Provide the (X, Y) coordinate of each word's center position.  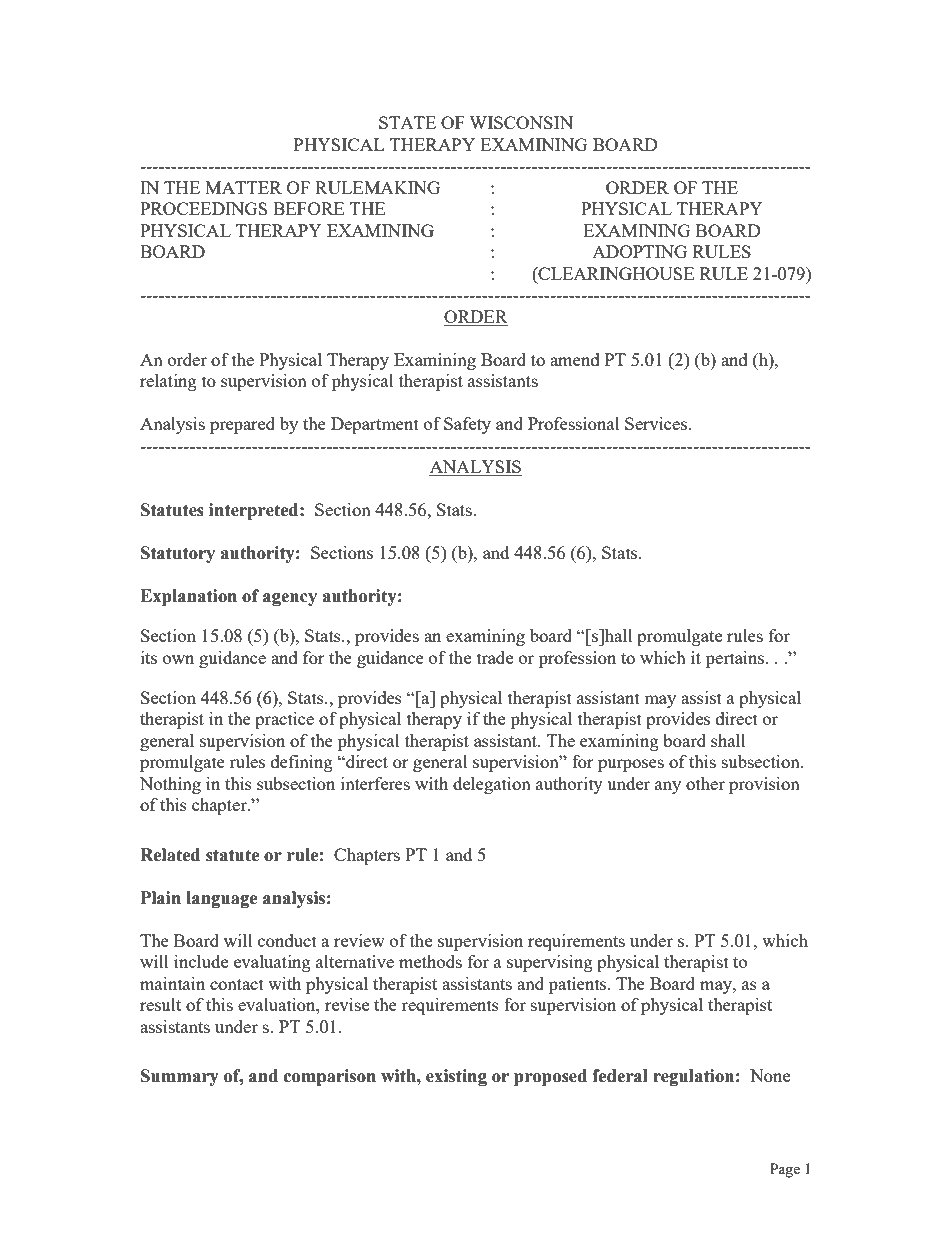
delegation (492, 785)
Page (785, 1170)
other (705, 783)
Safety (467, 425)
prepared (242, 425)
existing (456, 1077)
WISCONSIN (521, 122)
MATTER (243, 187)
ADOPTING (639, 251)
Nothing (170, 785)
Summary (180, 1077)
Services (656, 423)
